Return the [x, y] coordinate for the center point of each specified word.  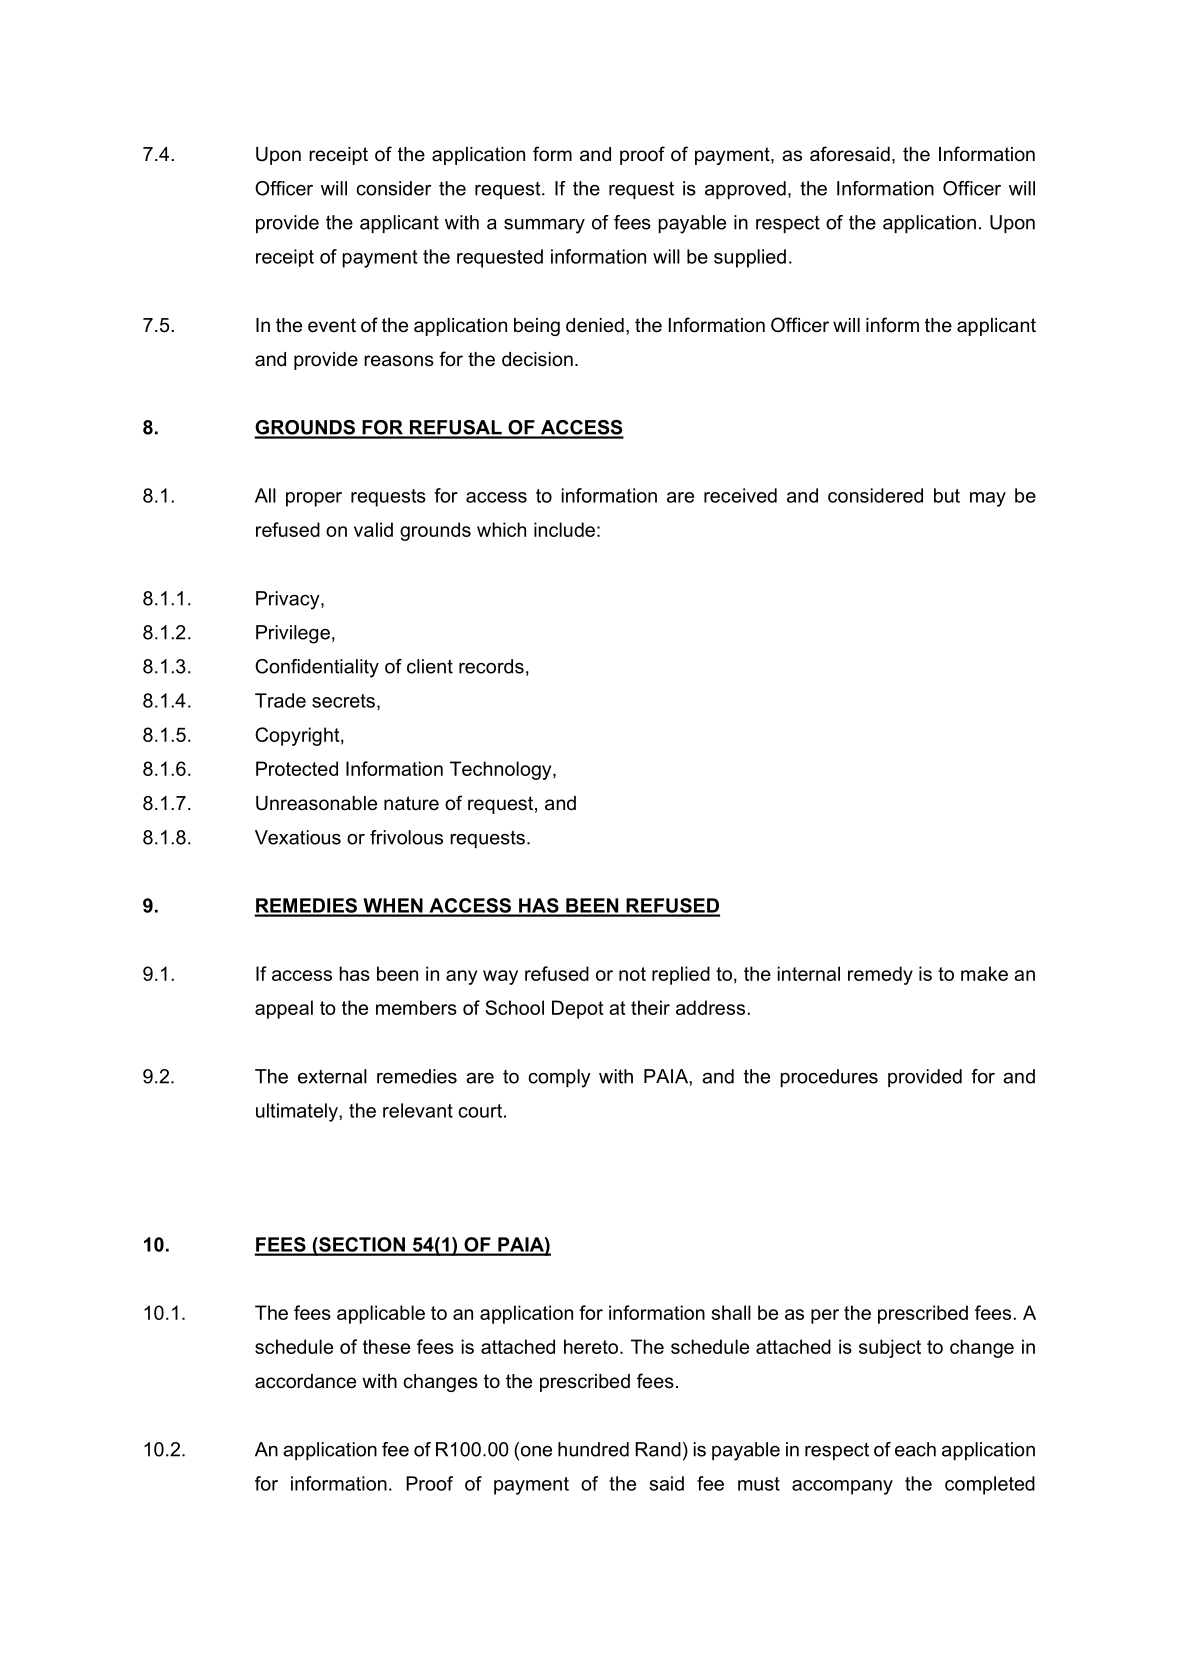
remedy [880, 975]
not [632, 974]
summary [544, 226]
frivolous [406, 837]
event [332, 325]
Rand [658, 1449]
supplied [750, 258]
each [915, 1449]
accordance [305, 1381]
